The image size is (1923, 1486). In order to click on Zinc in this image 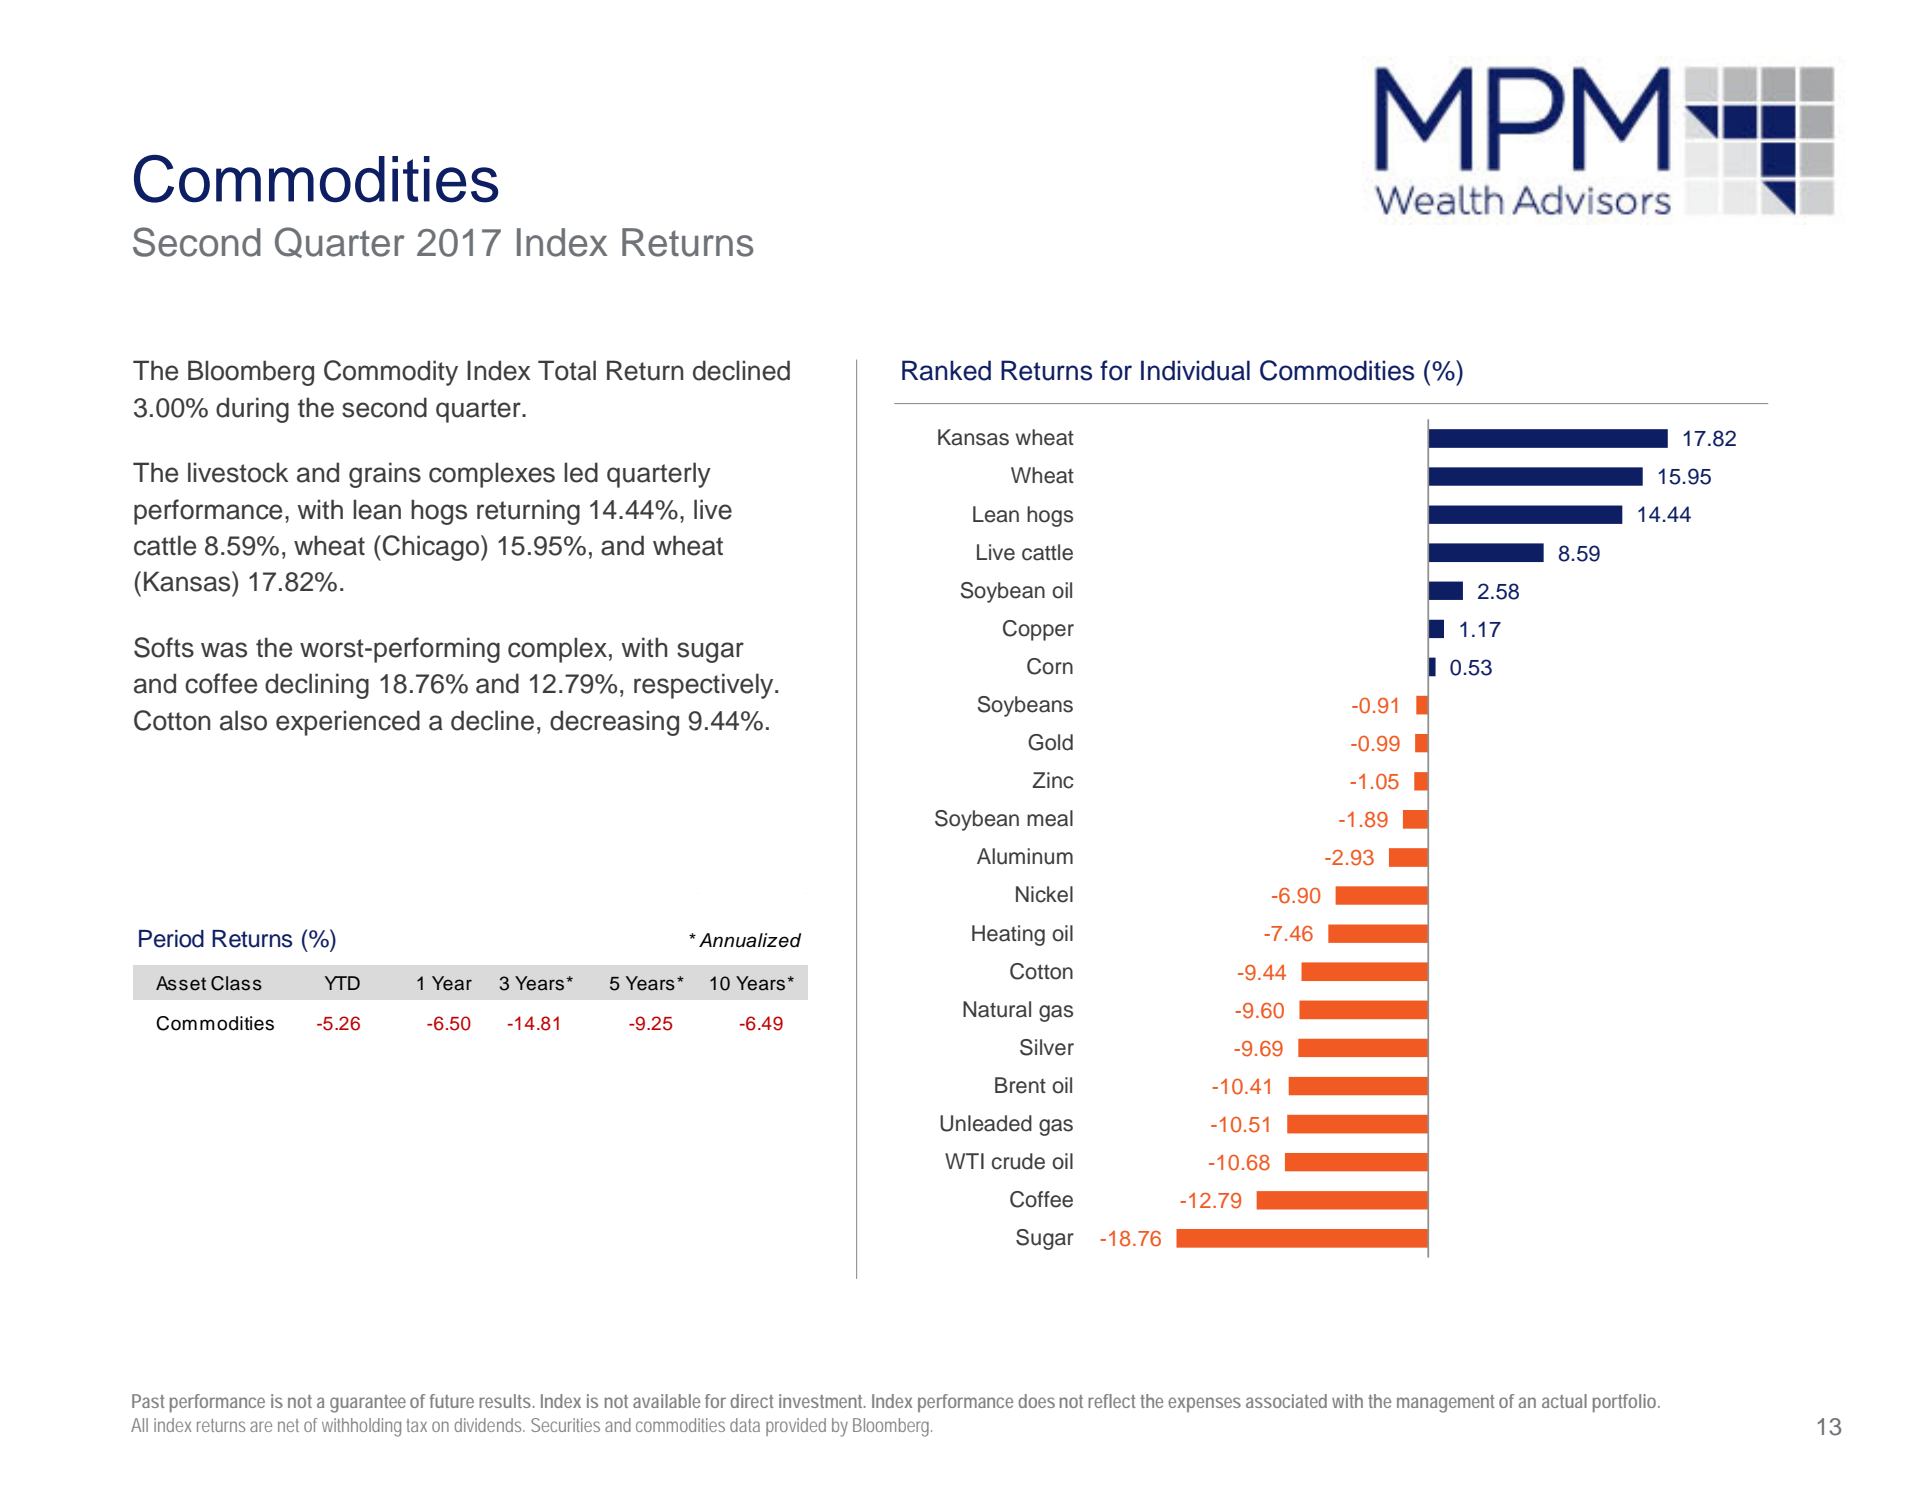, I will do `click(1053, 780)`.
